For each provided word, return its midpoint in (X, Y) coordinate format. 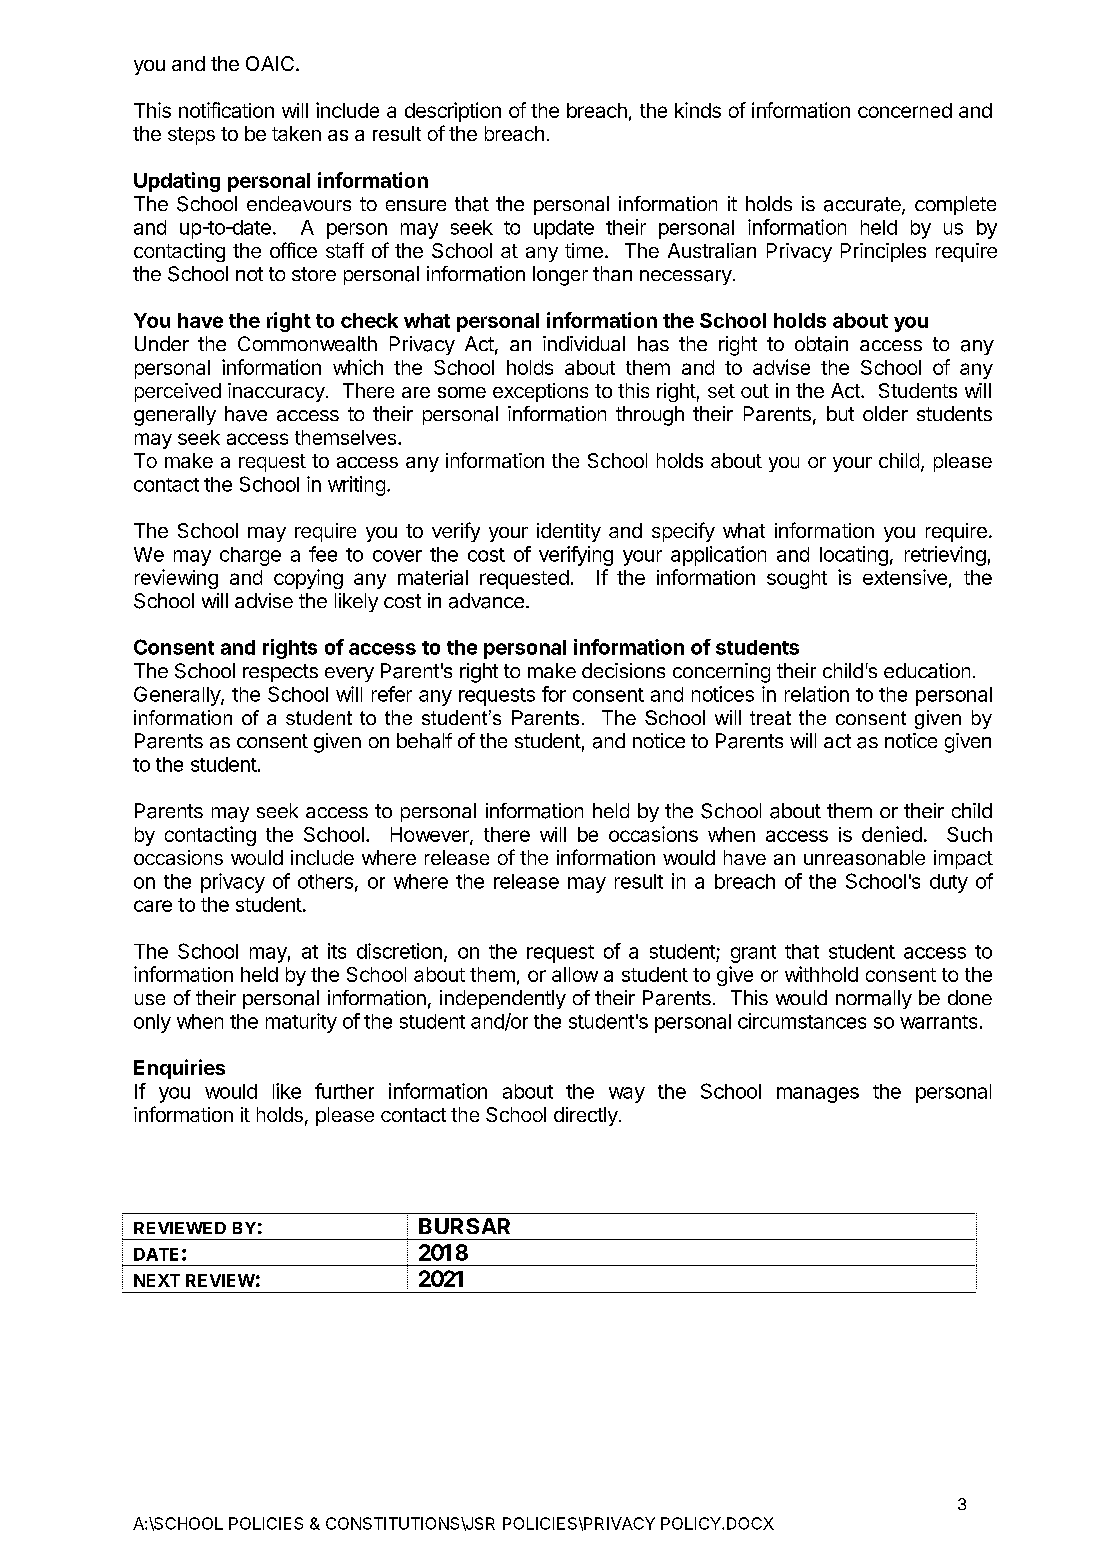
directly (587, 1116)
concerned (905, 110)
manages (818, 1095)
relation (817, 694)
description (453, 112)
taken (296, 133)
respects (280, 673)
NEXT (157, 1280)
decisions (623, 670)
